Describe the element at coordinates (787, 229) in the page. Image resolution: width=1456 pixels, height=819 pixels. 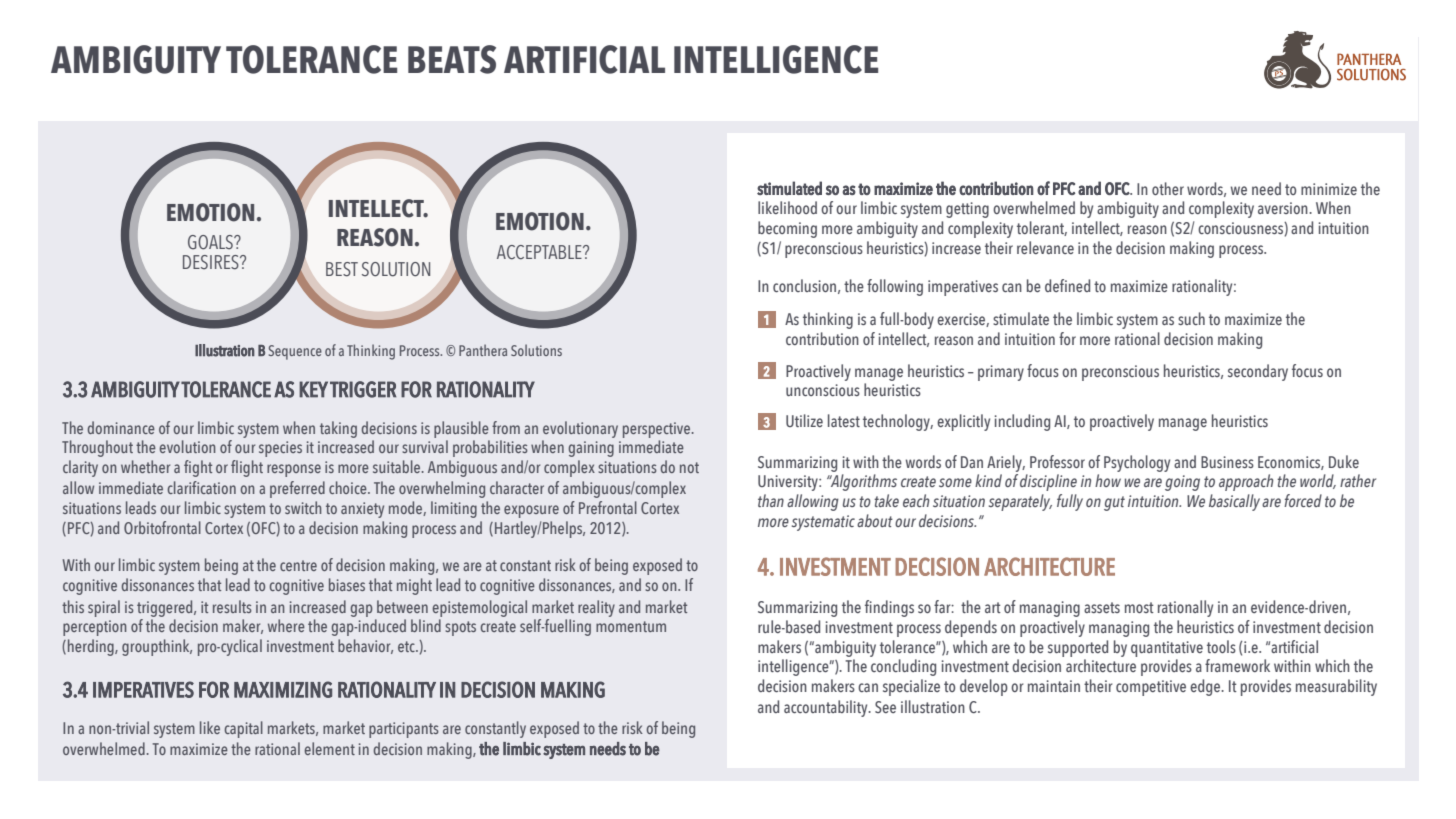
I see `becoming` at that location.
